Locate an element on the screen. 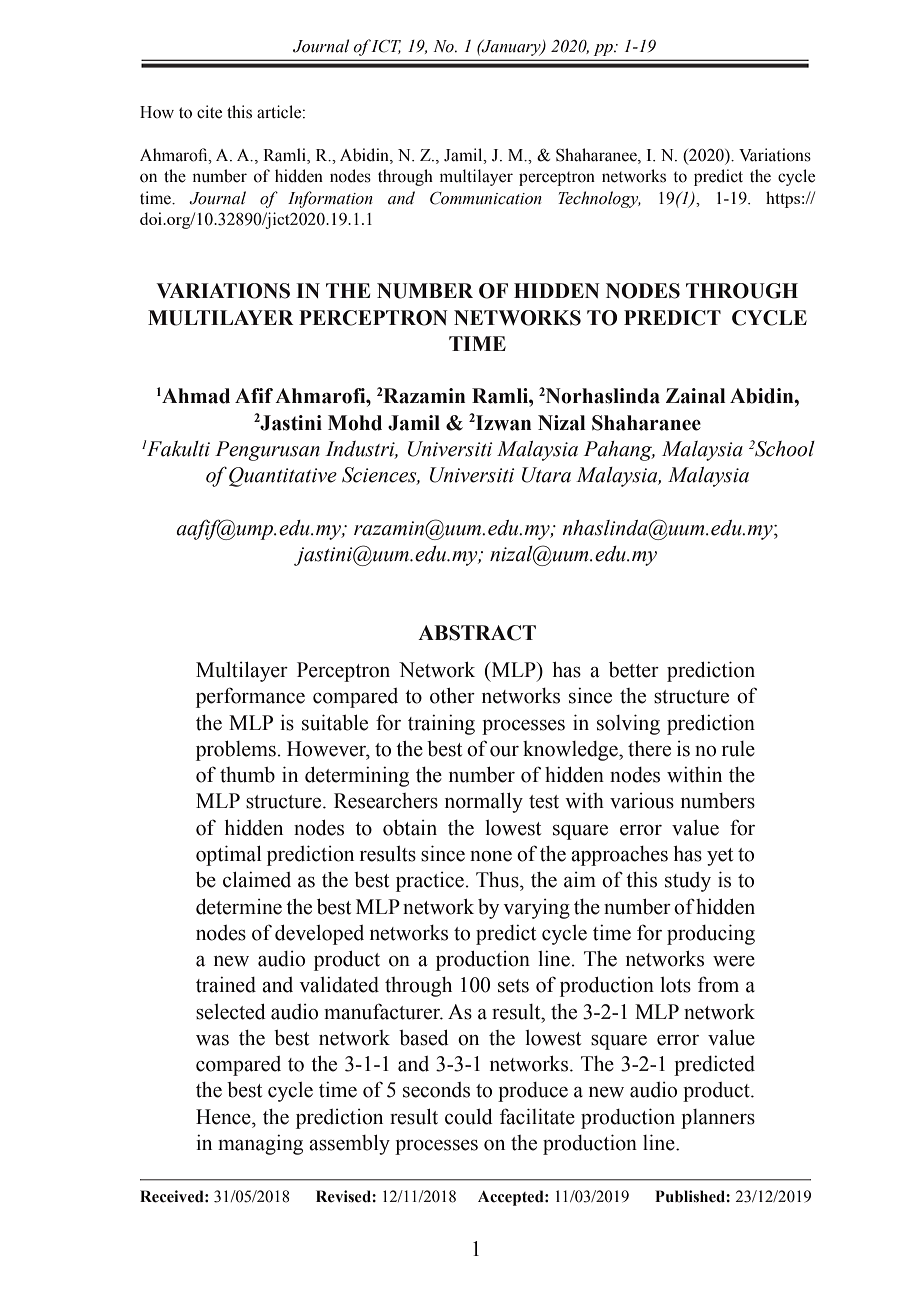 Image resolution: width=923 pixels, height=1316 pixels. cite is located at coordinates (209, 112).
